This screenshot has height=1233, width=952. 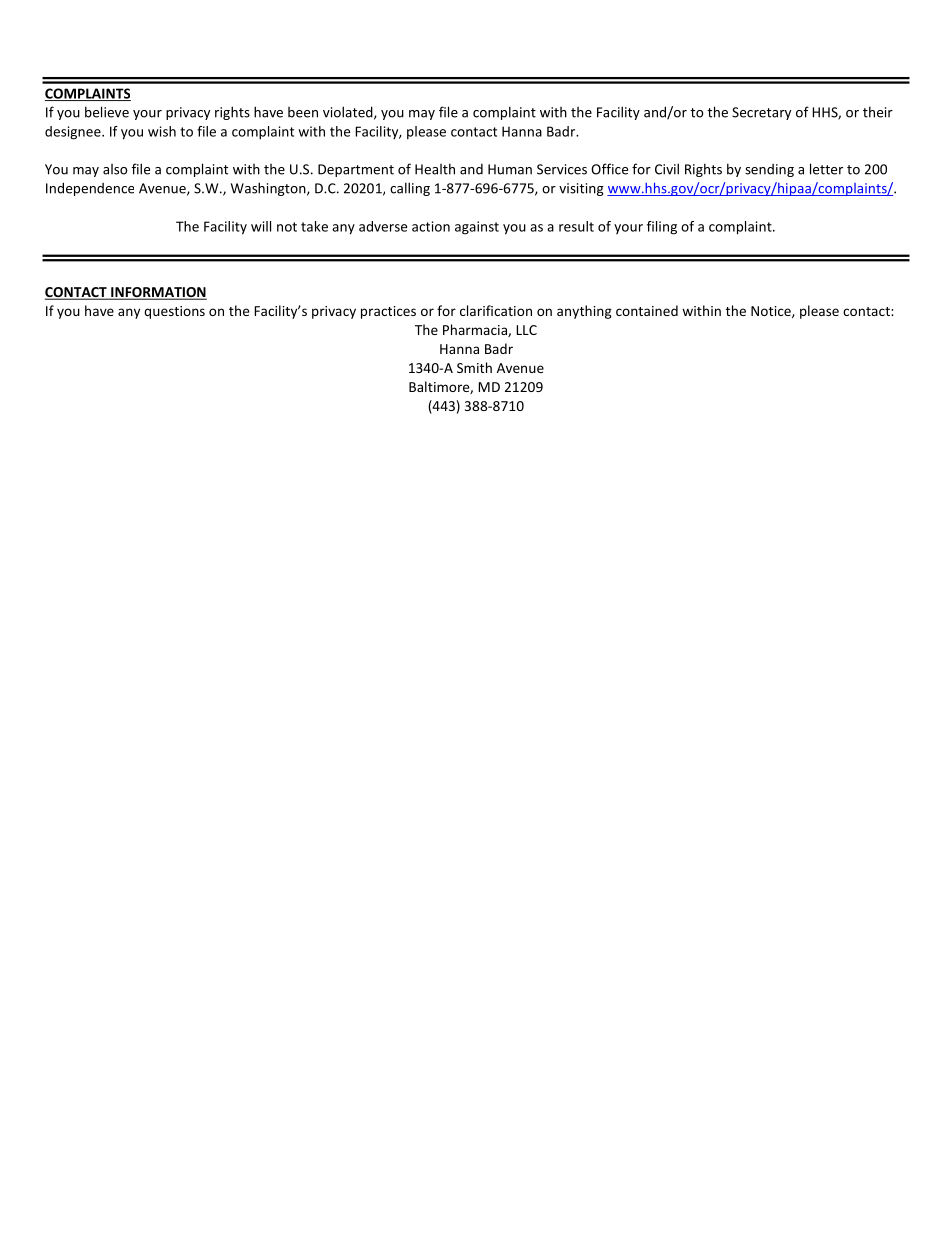 What do you see at coordinates (115, 169) in the screenshot?
I see `also` at bounding box center [115, 169].
